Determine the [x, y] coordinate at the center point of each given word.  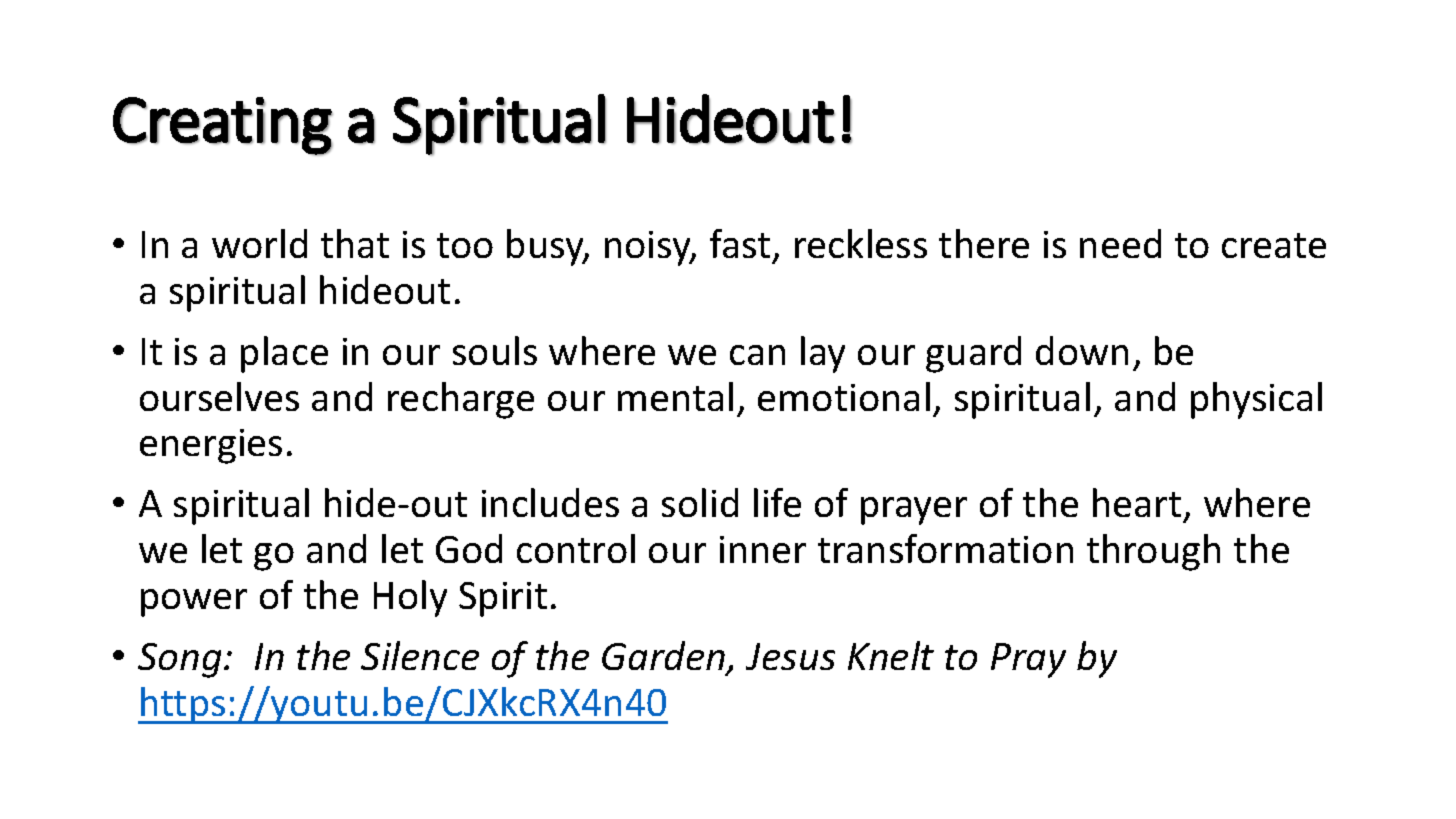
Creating [223, 126]
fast [740, 243]
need [1120, 243]
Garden [665, 657]
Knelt [891, 655]
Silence [420, 655]
